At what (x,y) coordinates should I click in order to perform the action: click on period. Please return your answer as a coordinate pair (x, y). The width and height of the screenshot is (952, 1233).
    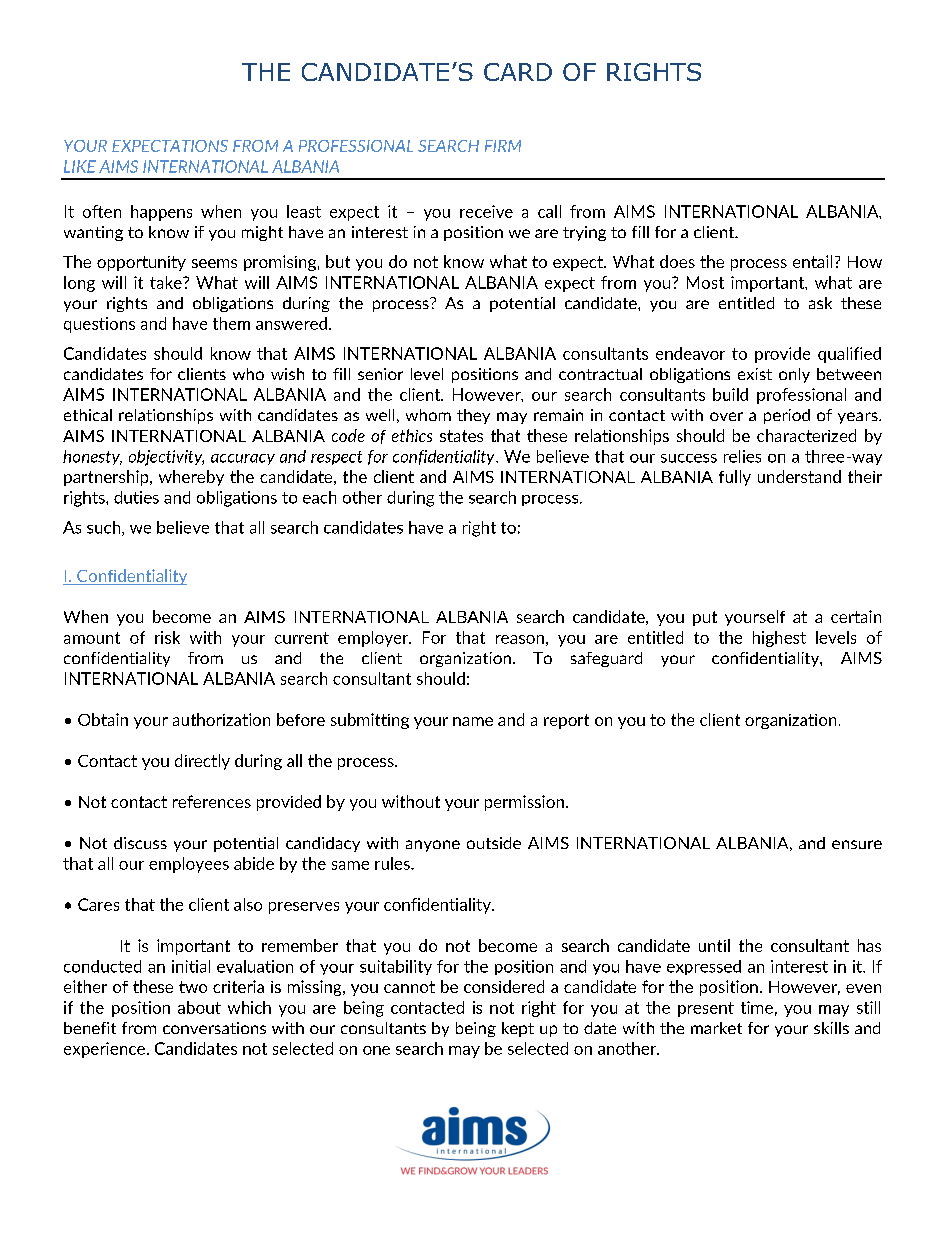
    Looking at the image, I should click on (787, 416).
